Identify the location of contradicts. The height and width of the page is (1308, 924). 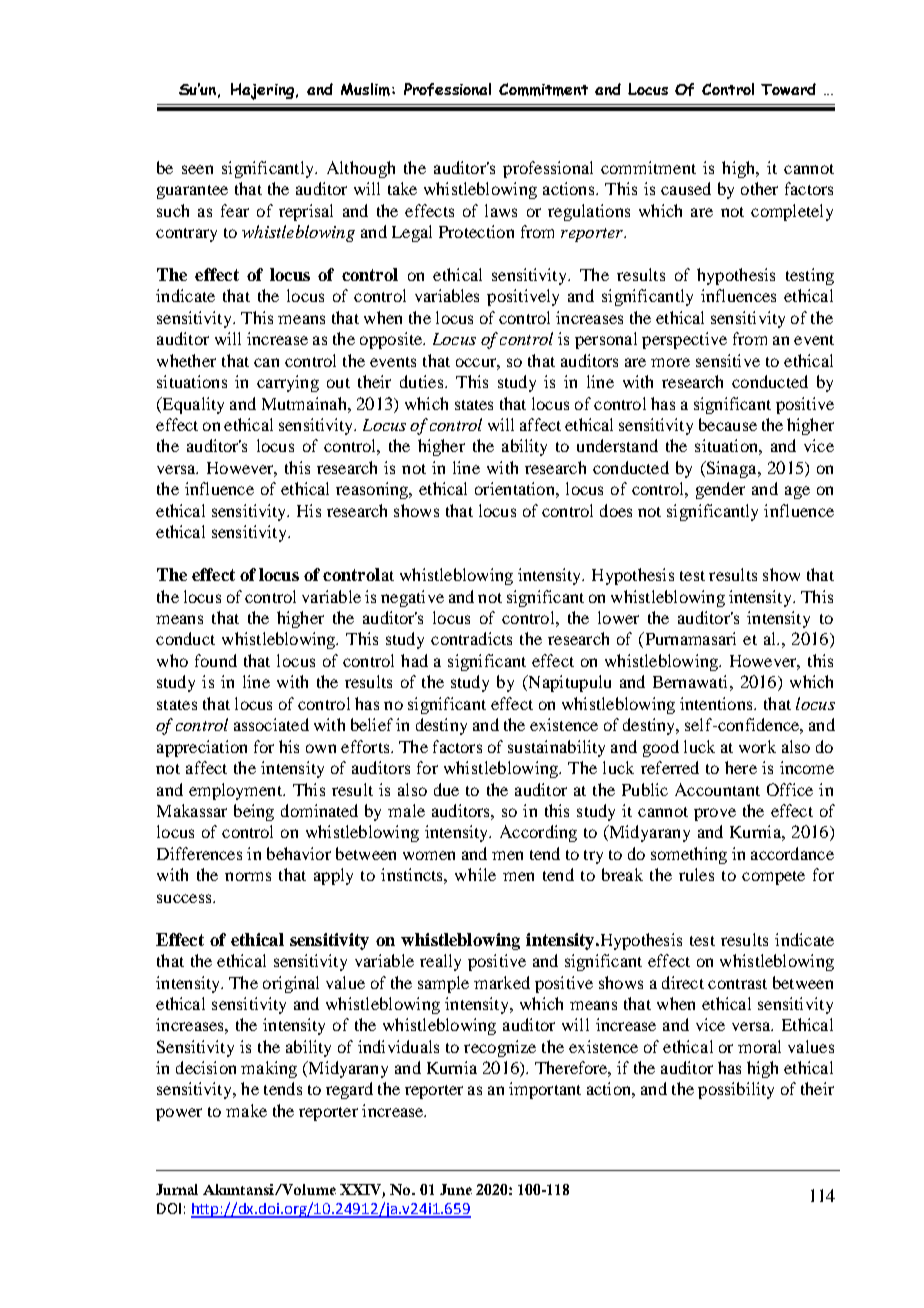
(471, 638).
